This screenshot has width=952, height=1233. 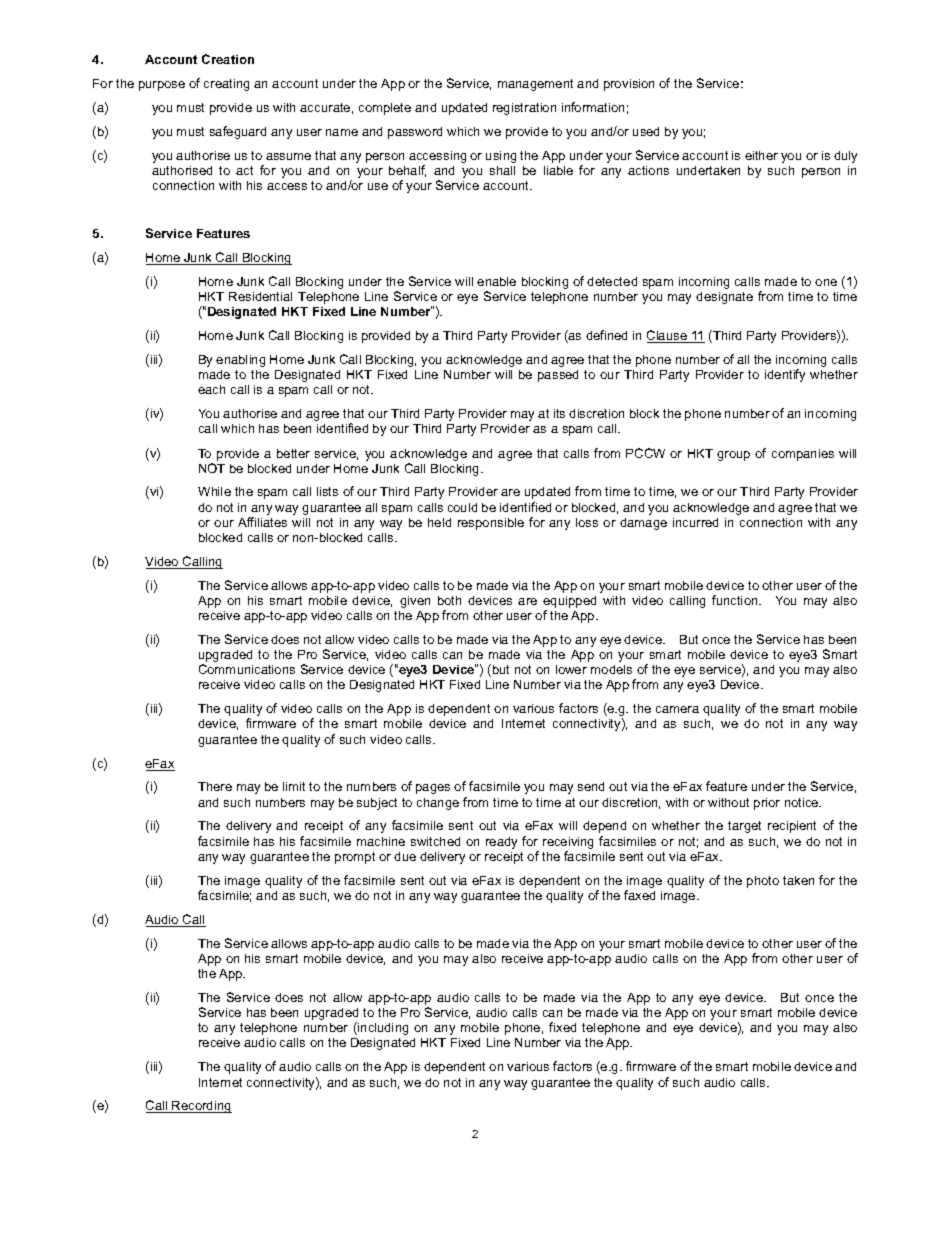 What do you see at coordinates (262, 522) in the screenshot?
I see `Affiliates` at bounding box center [262, 522].
